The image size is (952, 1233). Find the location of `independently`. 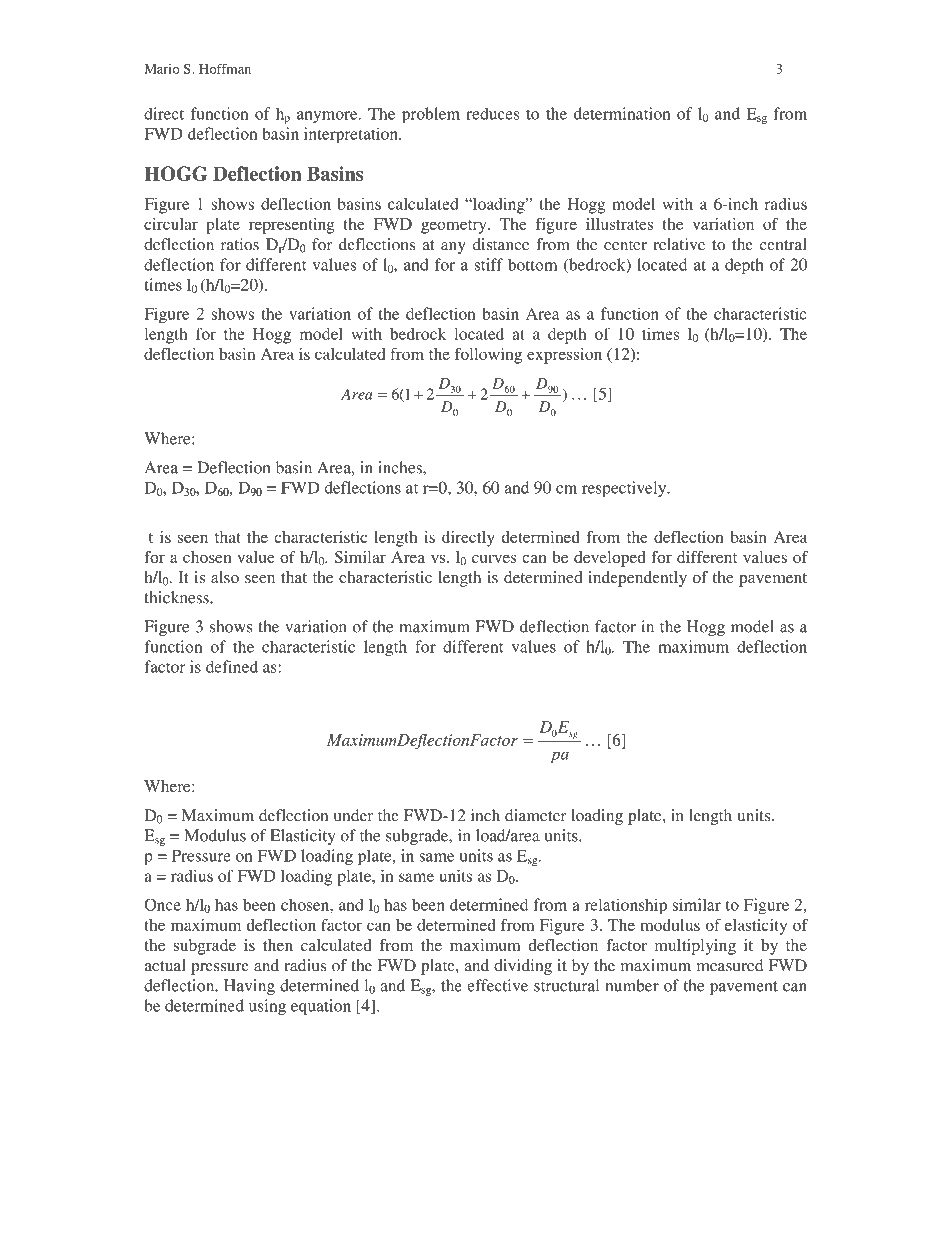

independently is located at coordinates (637, 579).
